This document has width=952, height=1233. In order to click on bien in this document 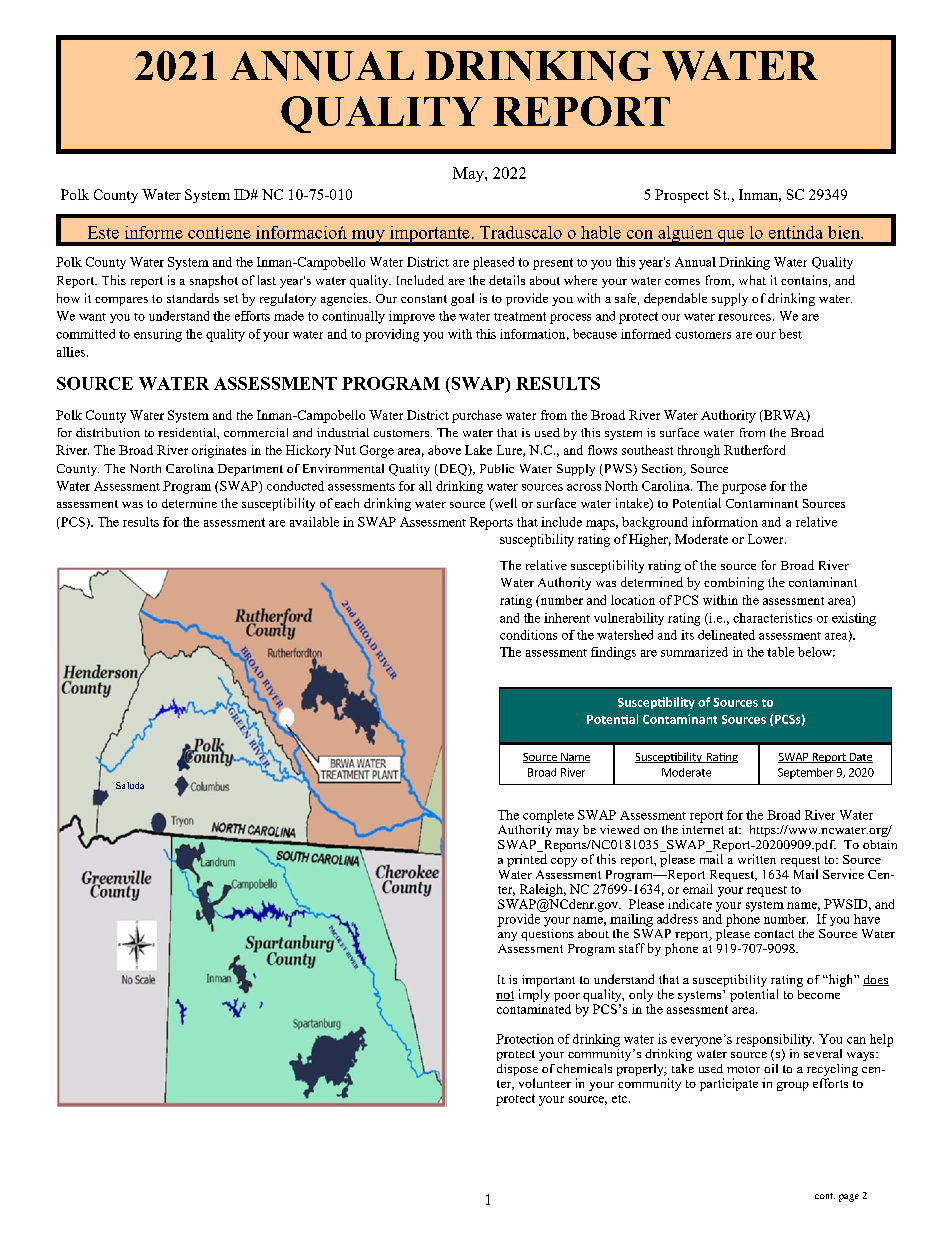, I will do `click(845, 232)`.
